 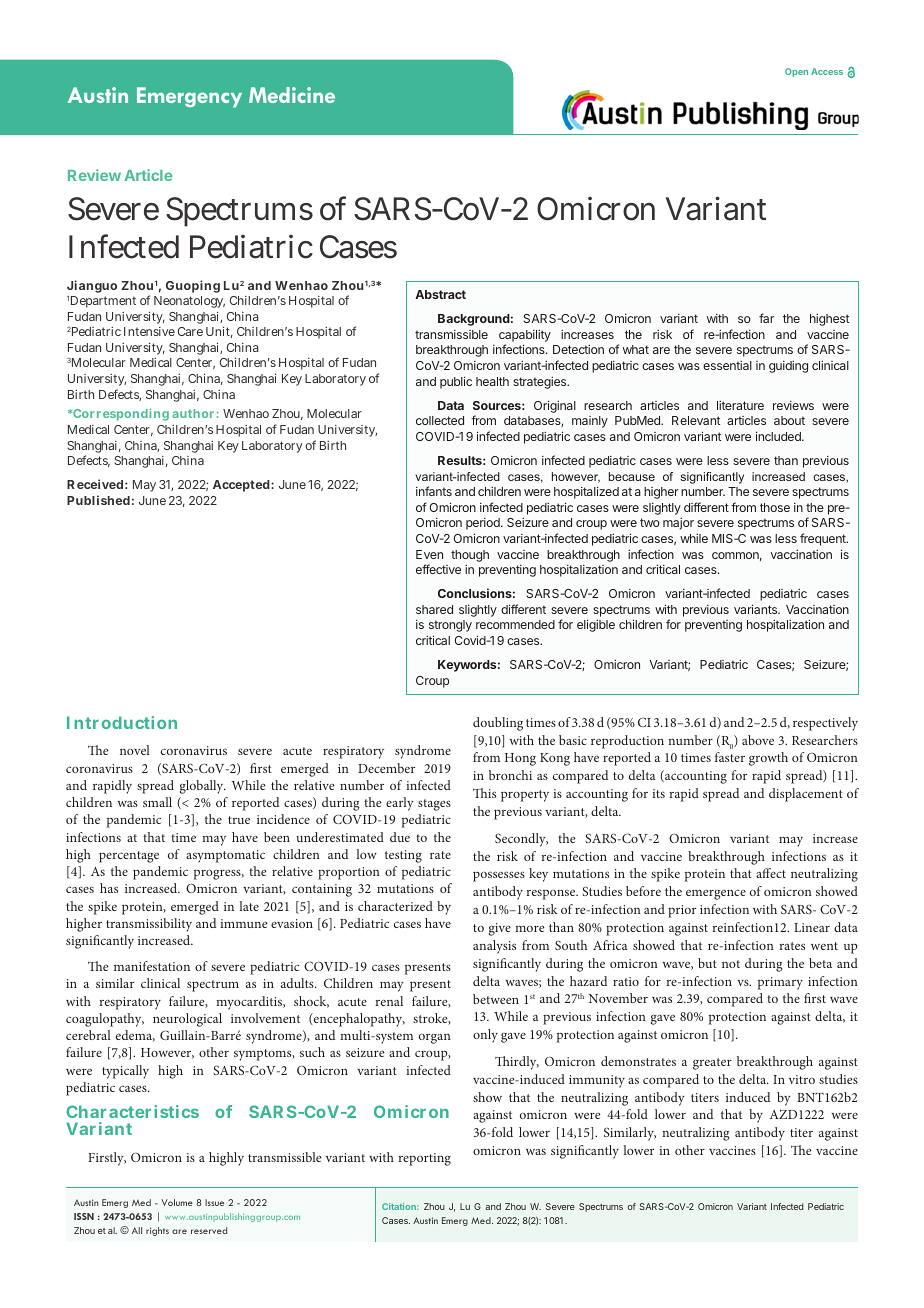 What do you see at coordinates (456, 382) in the page?
I see `public` at bounding box center [456, 382].
